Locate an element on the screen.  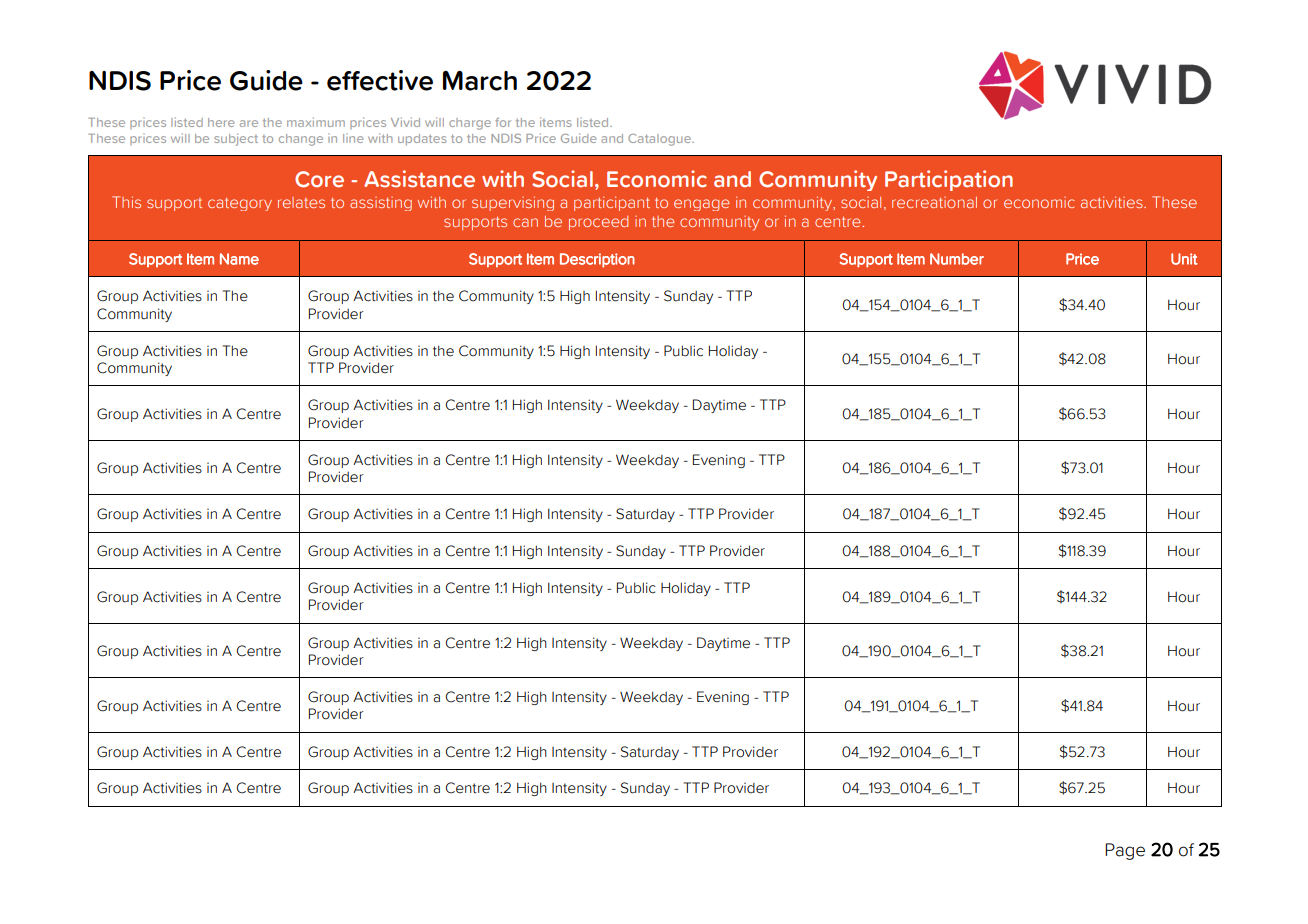
Participation is located at coordinates (949, 180).
